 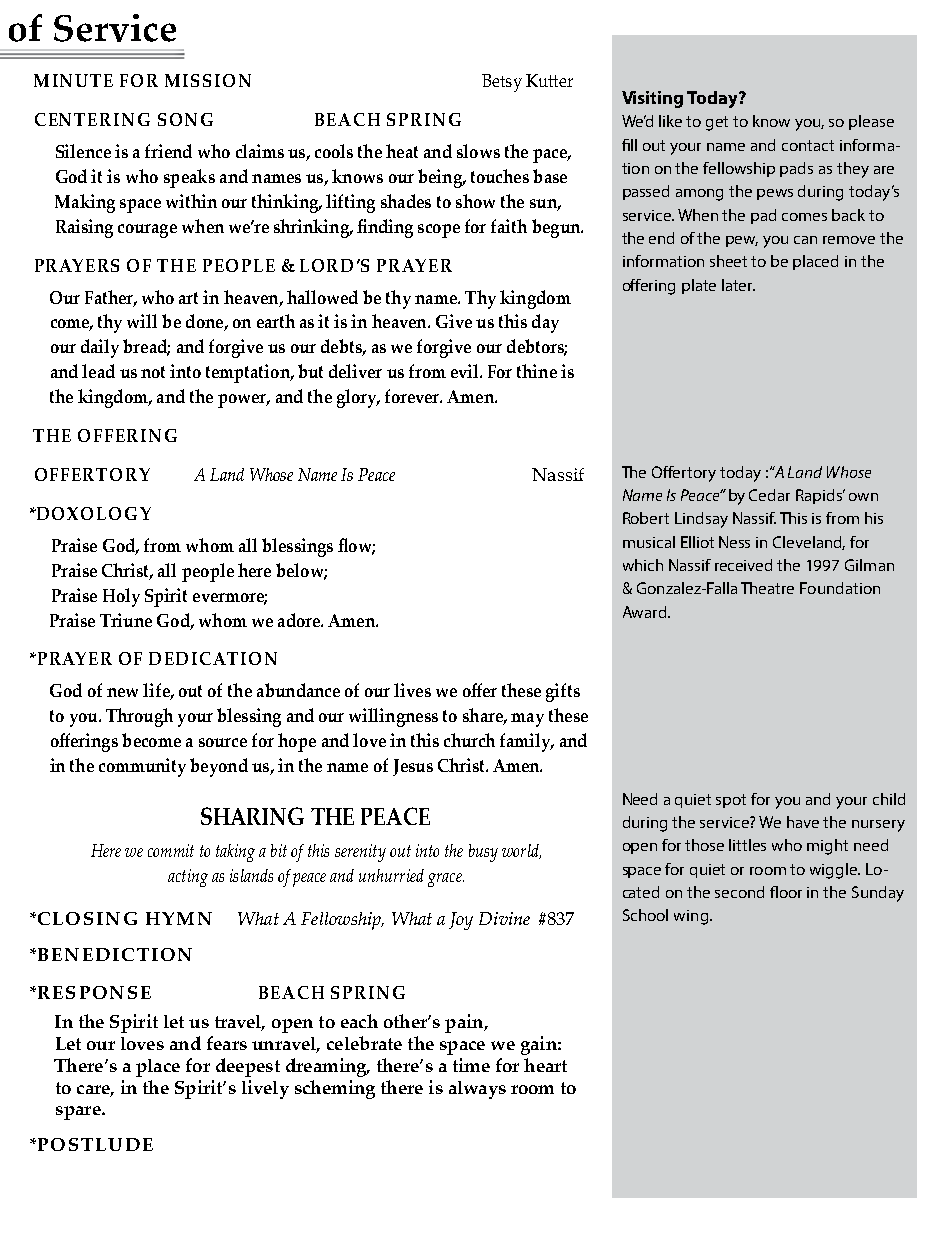 I want to click on deepest, so click(x=248, y=1067).
